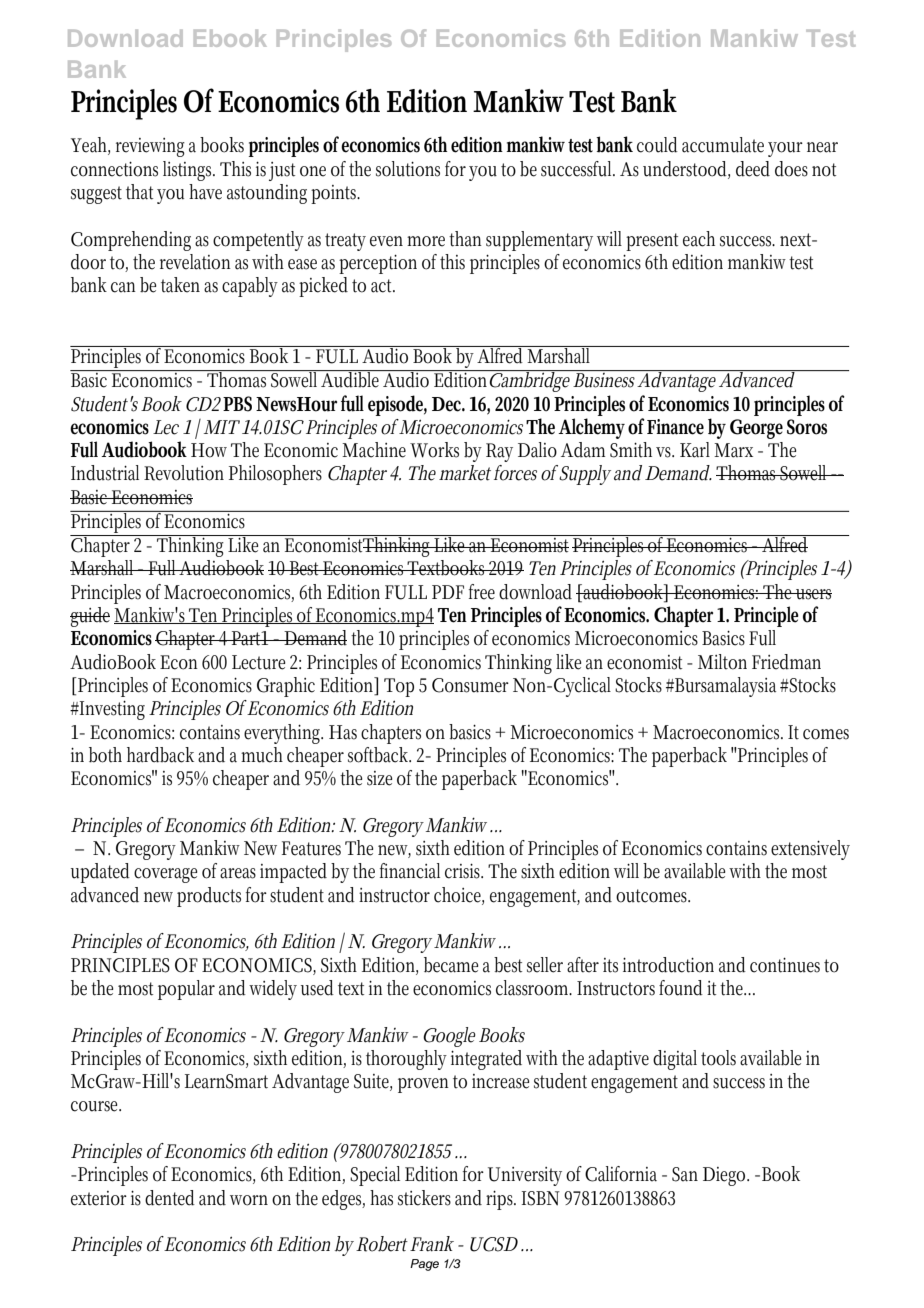 This screenshot has width=924, height=1308. What do you see at coordinates (785, 965) in the screenshot?
I see `continues` at bounding box center [785, 965].
